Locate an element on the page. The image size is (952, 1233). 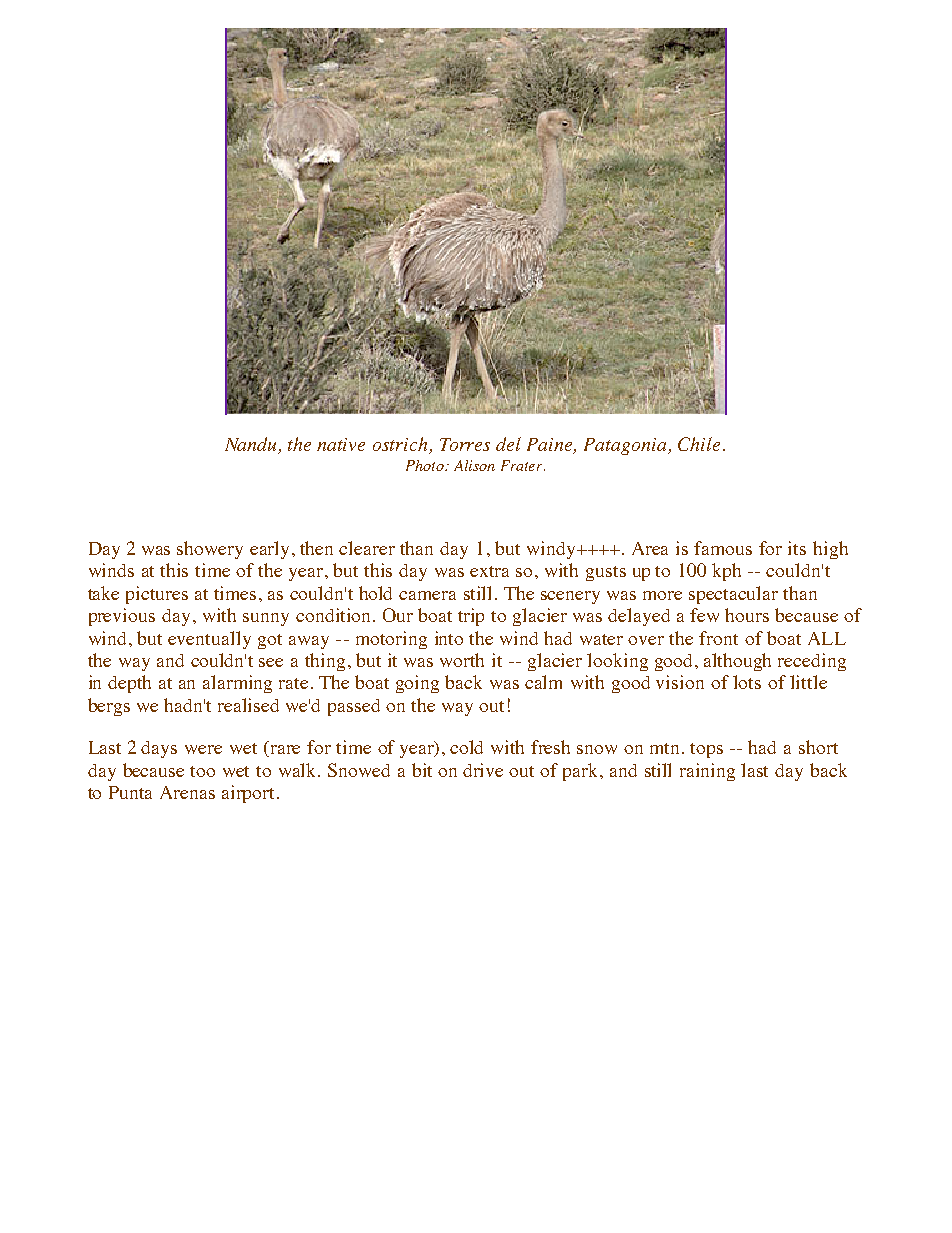
Torres is located at coordinates (465, 444).
